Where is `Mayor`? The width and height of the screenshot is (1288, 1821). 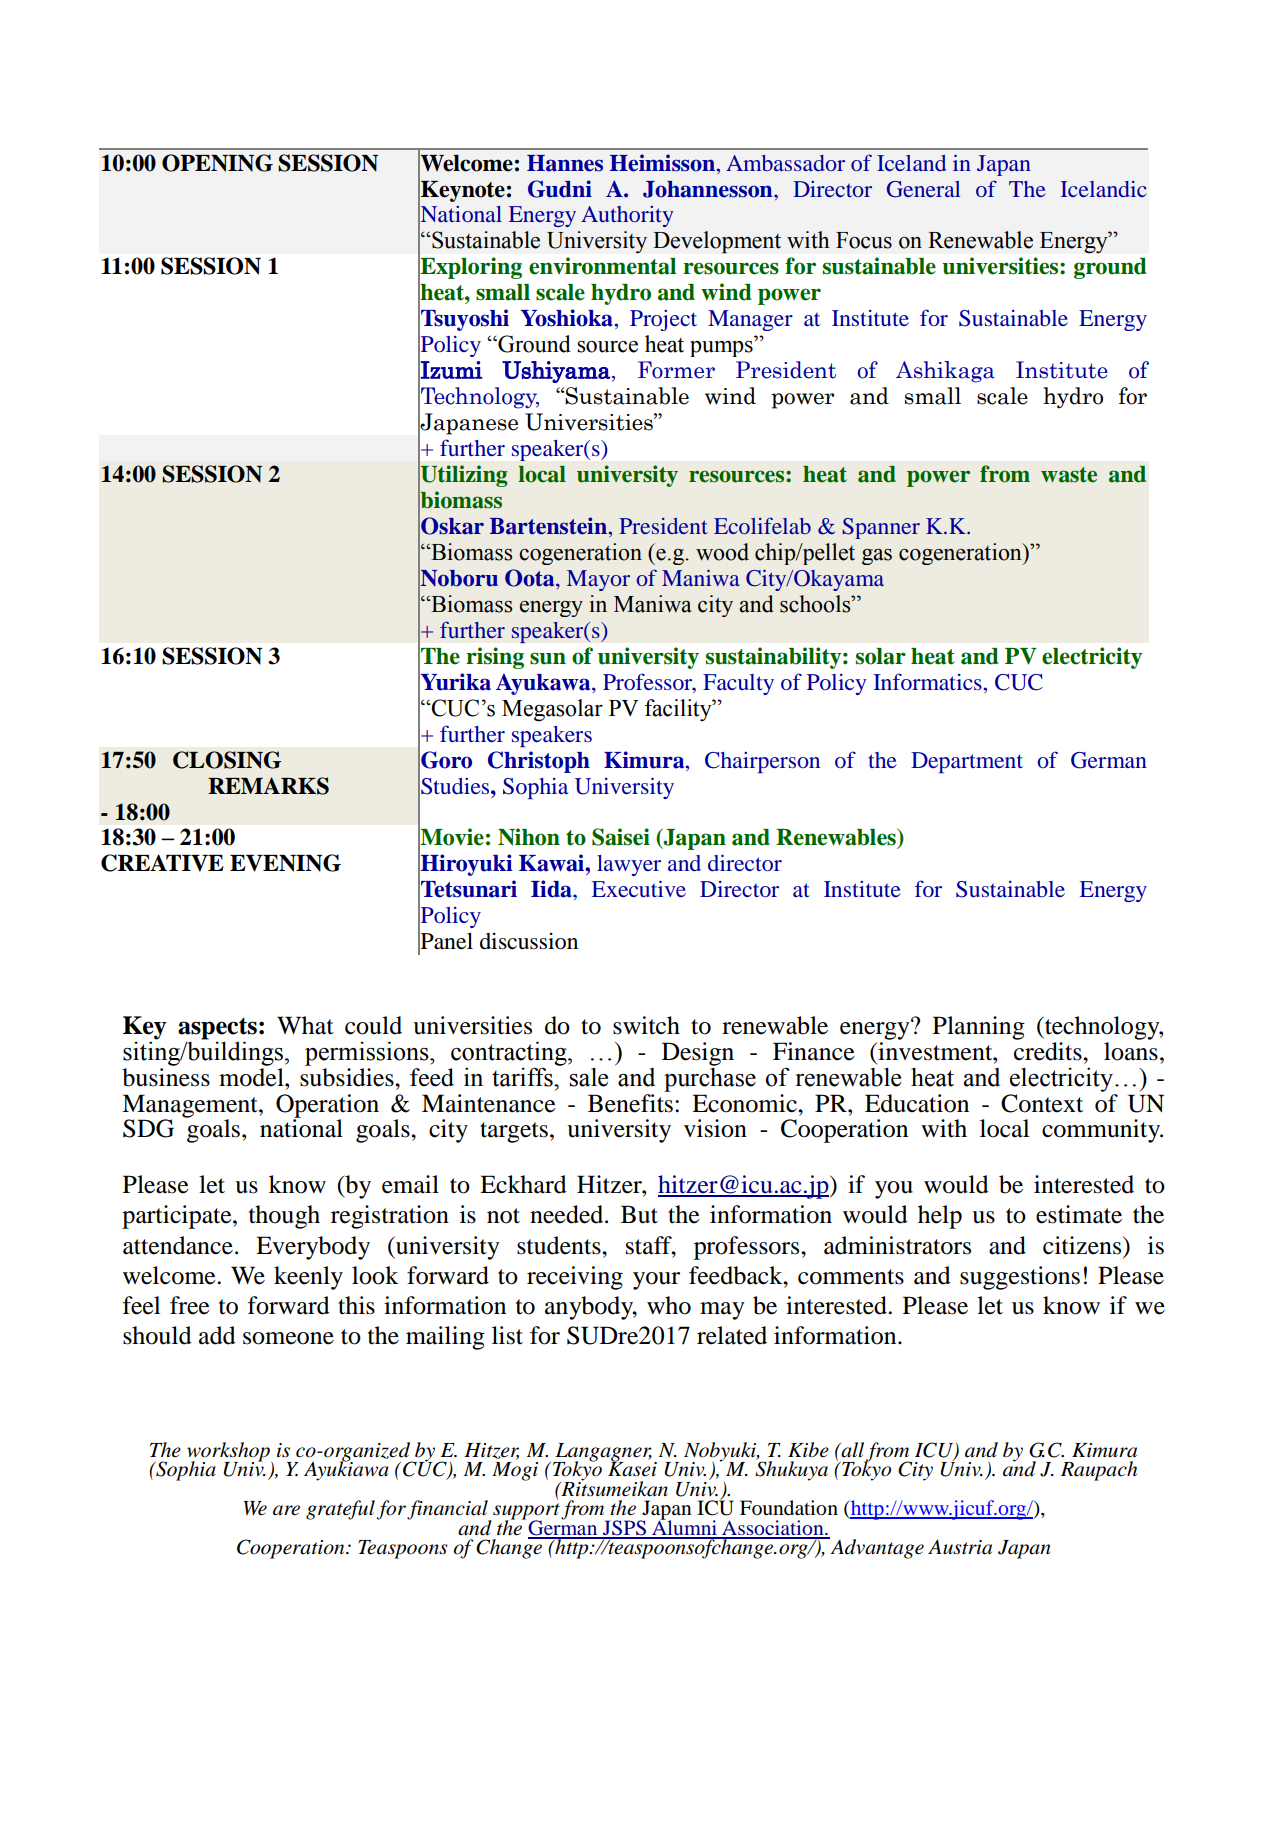 Mayor is located at coordinates (598, 580).
